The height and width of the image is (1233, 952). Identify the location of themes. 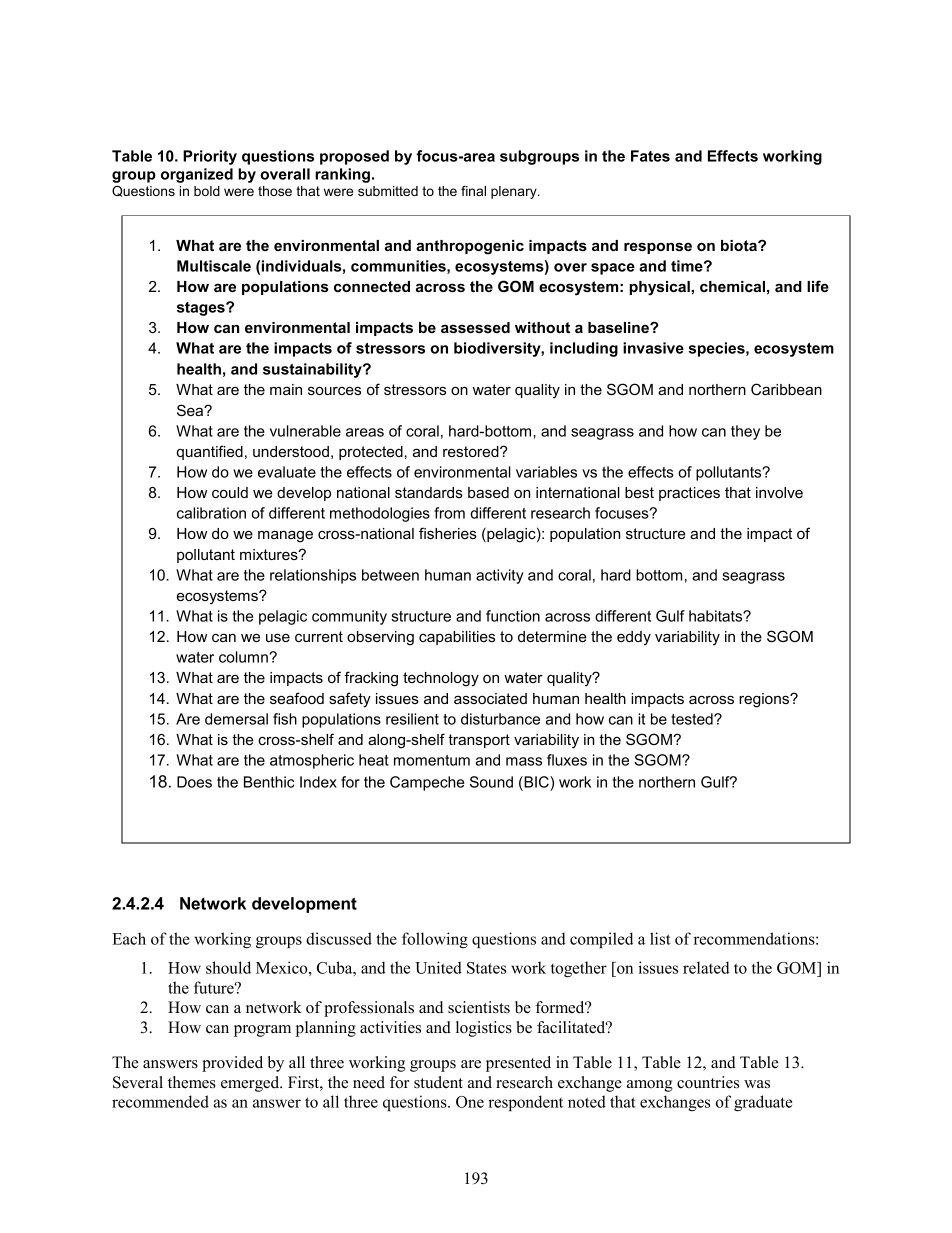
(192, 1082).
